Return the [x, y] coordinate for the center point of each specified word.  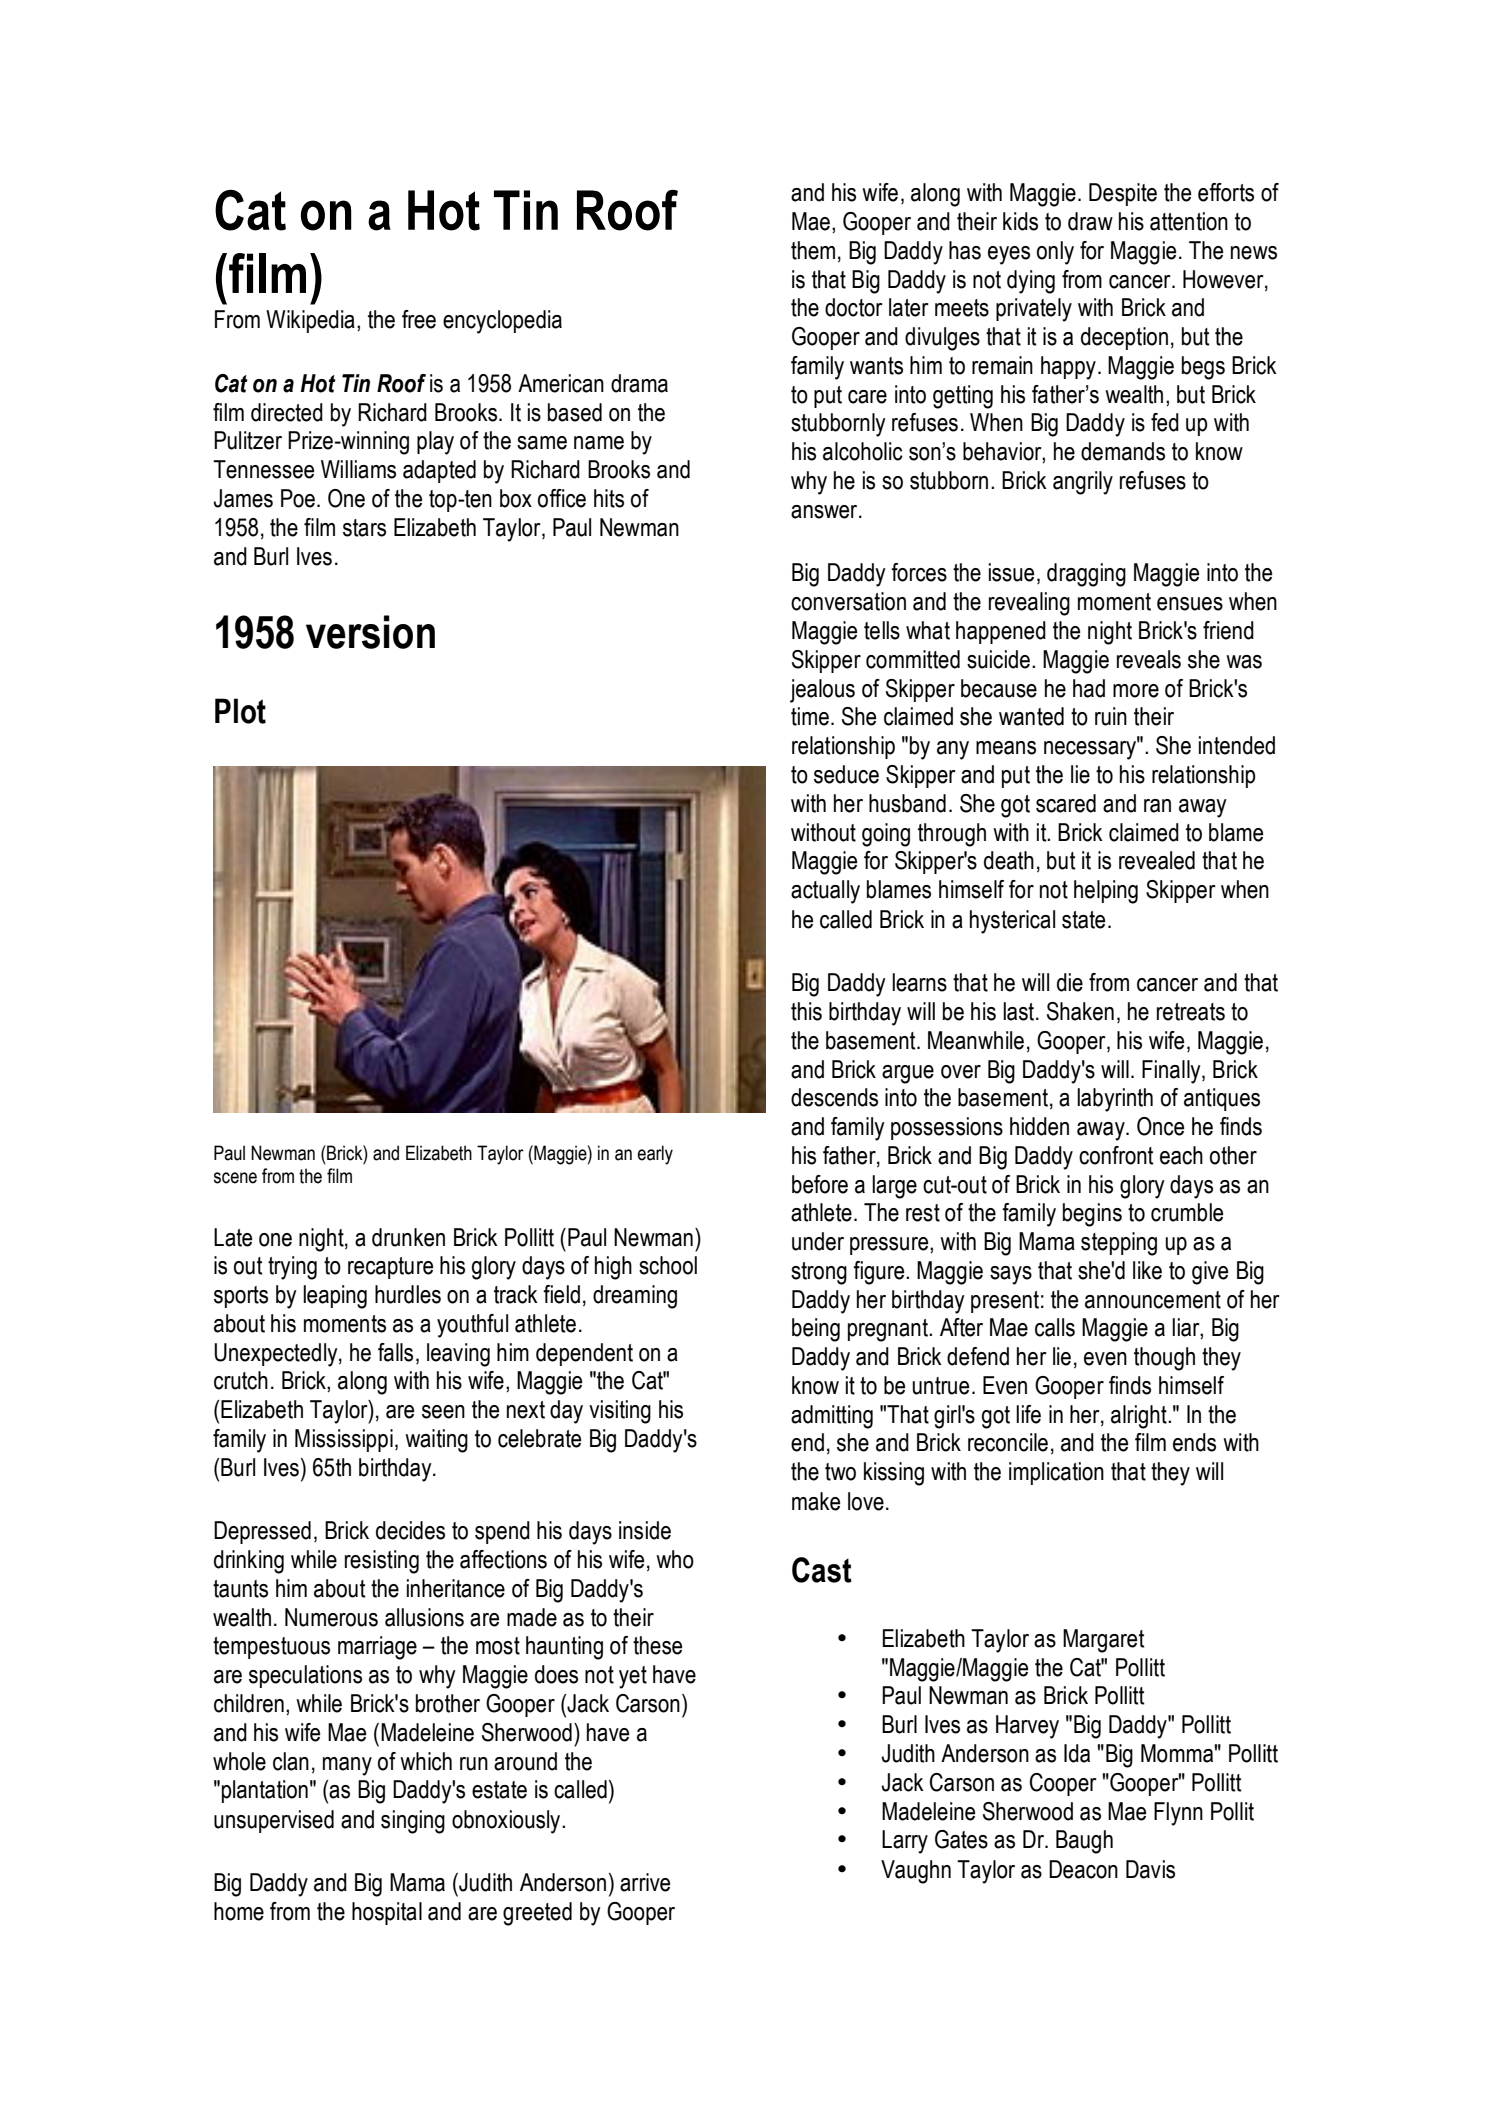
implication [1056, 1473]
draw [1090, 221]
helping [1106, 892]
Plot [240, 711]
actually [825, 892]
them [813, 250]
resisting [382, 1562]
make [816, 1501]
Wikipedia [310, 321]
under [818, 1241]
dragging [1086, 575]
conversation [848, 601]
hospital [387, 1913]
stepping [1119, 1244]
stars [364, 528]
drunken [408, 1237]
